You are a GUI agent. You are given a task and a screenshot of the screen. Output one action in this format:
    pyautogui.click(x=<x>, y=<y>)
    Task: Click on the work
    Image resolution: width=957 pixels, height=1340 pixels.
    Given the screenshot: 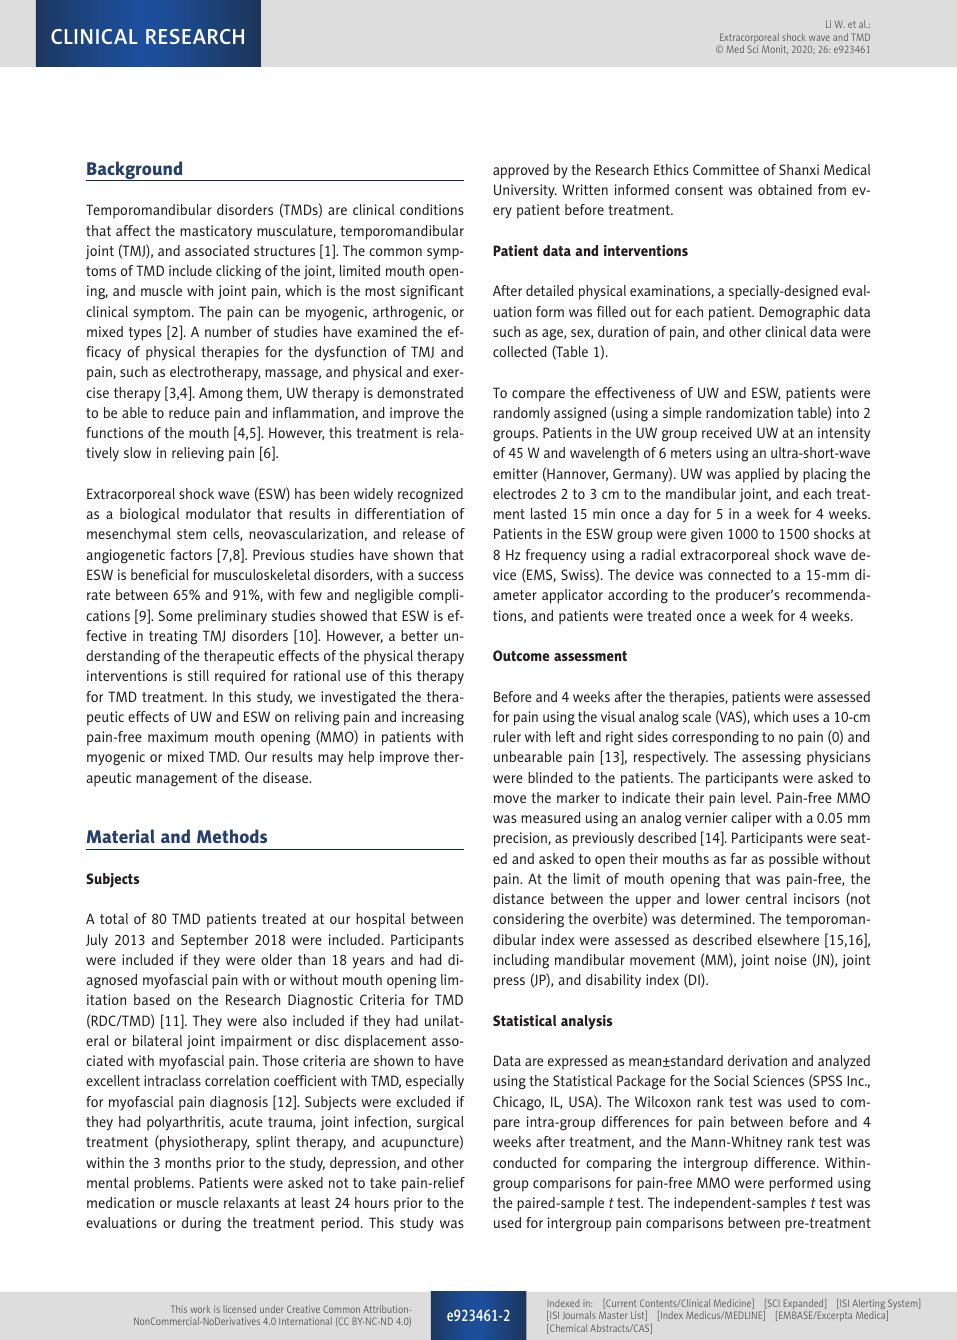 What is the action you would take?
    pyautogui.click(x=201, y=1309)
